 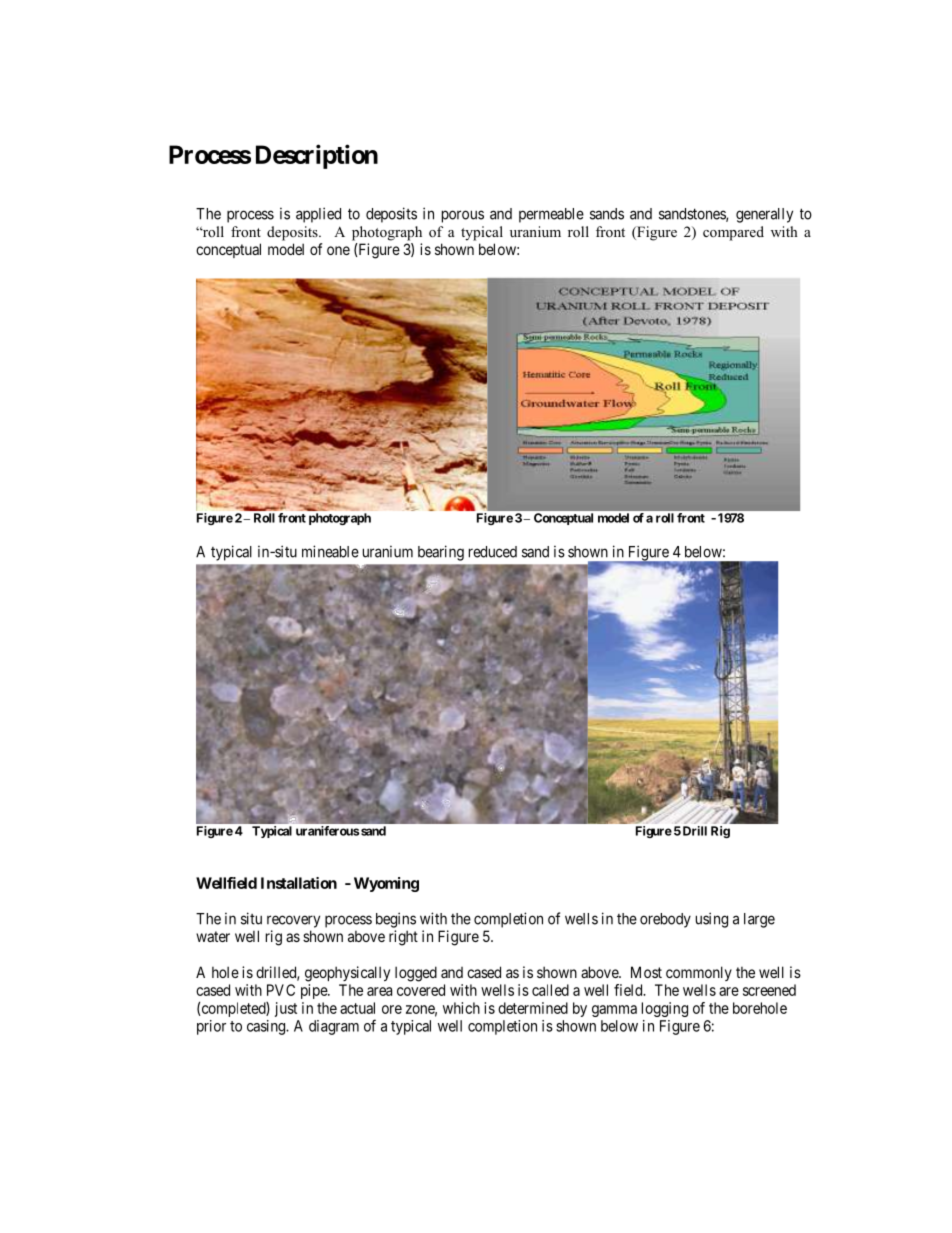 What do you see at coordinates (299, 883) in the document?
I see `Installation` at bounding box center [299, 883].
